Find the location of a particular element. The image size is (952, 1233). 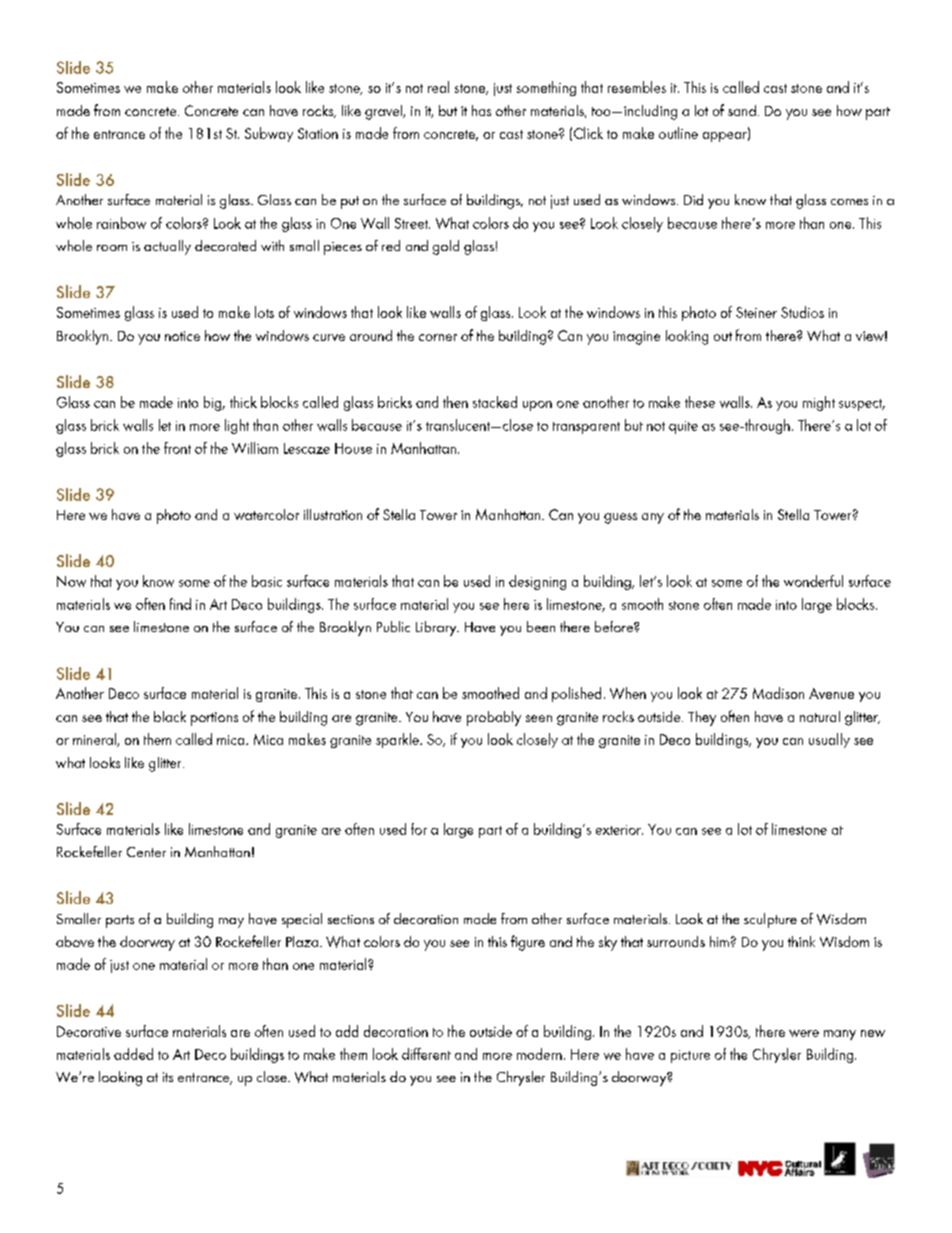

wonderful is located at coordinates (813, 581).
